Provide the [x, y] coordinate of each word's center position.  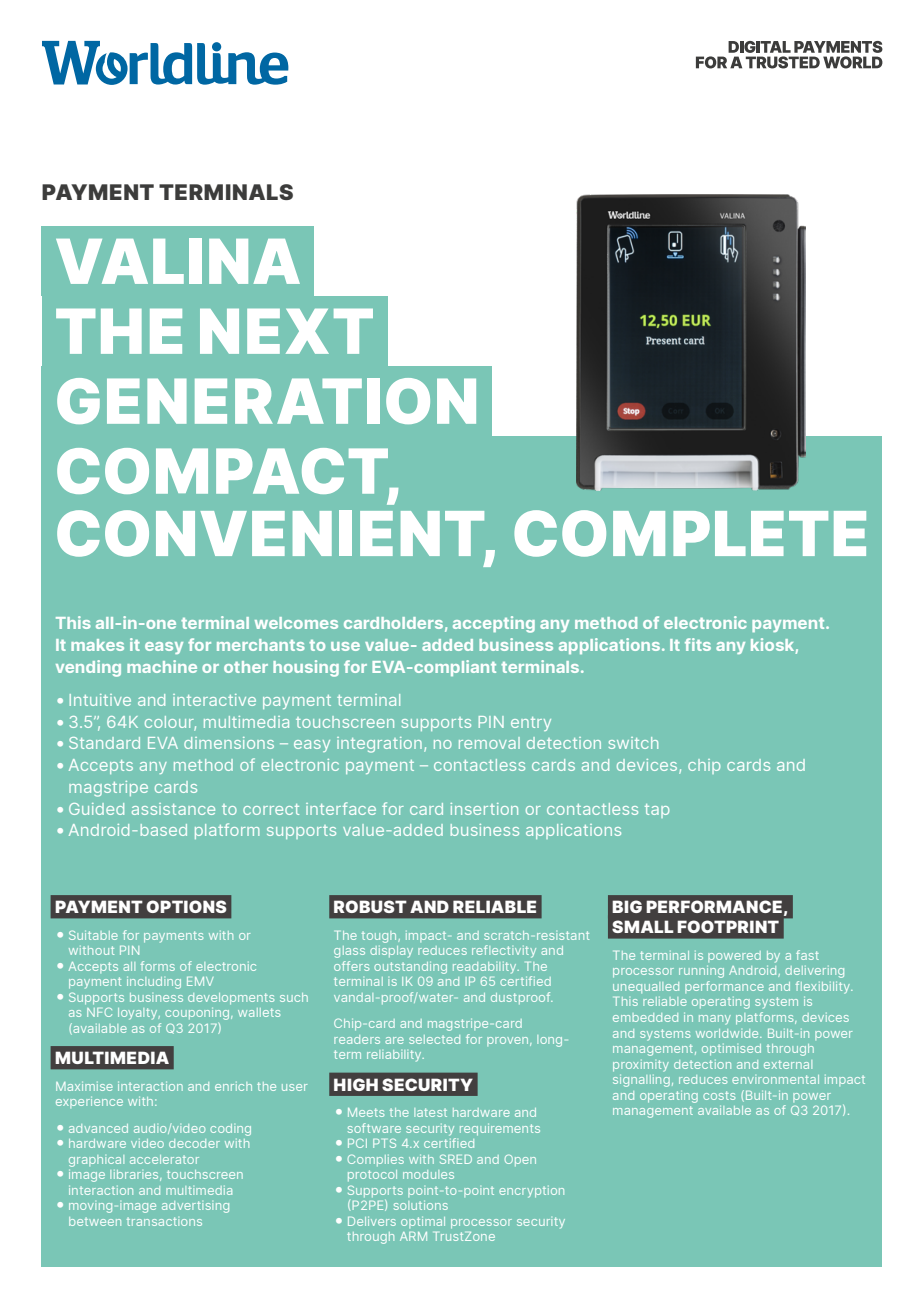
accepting [494, 624]
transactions [164, 1221]
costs [719, 1095]
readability [486, 968]
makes [97, 645]
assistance [173, 809]
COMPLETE [690, 533]
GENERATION [266, 401]
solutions [421, 1205]
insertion [484, 809]
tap [657, 811]
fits [698, 644]
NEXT [286, 331]
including [154, 982]
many [715, 1020]
